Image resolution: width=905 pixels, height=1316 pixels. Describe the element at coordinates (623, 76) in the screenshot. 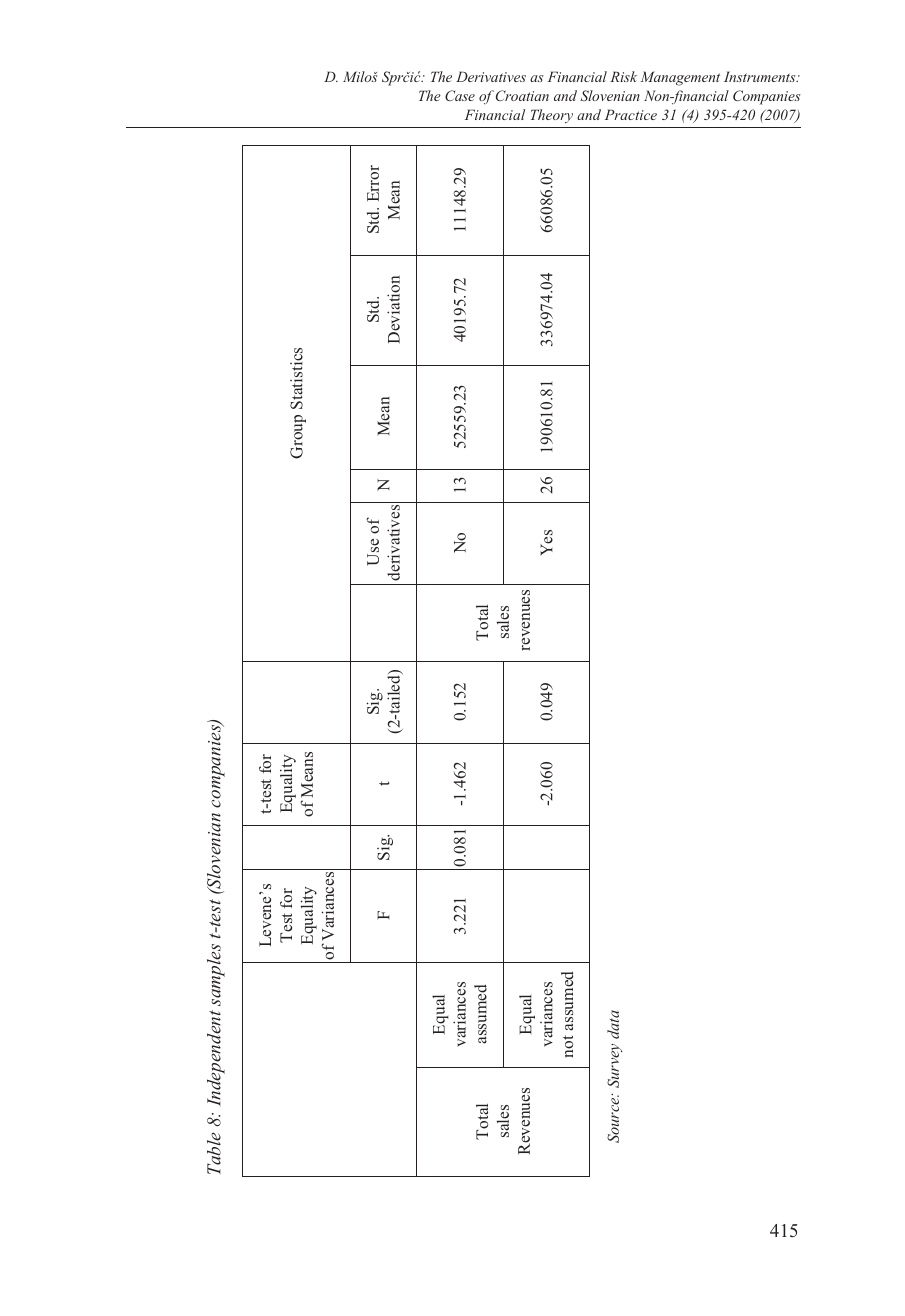

I see `Risk` at that location.
